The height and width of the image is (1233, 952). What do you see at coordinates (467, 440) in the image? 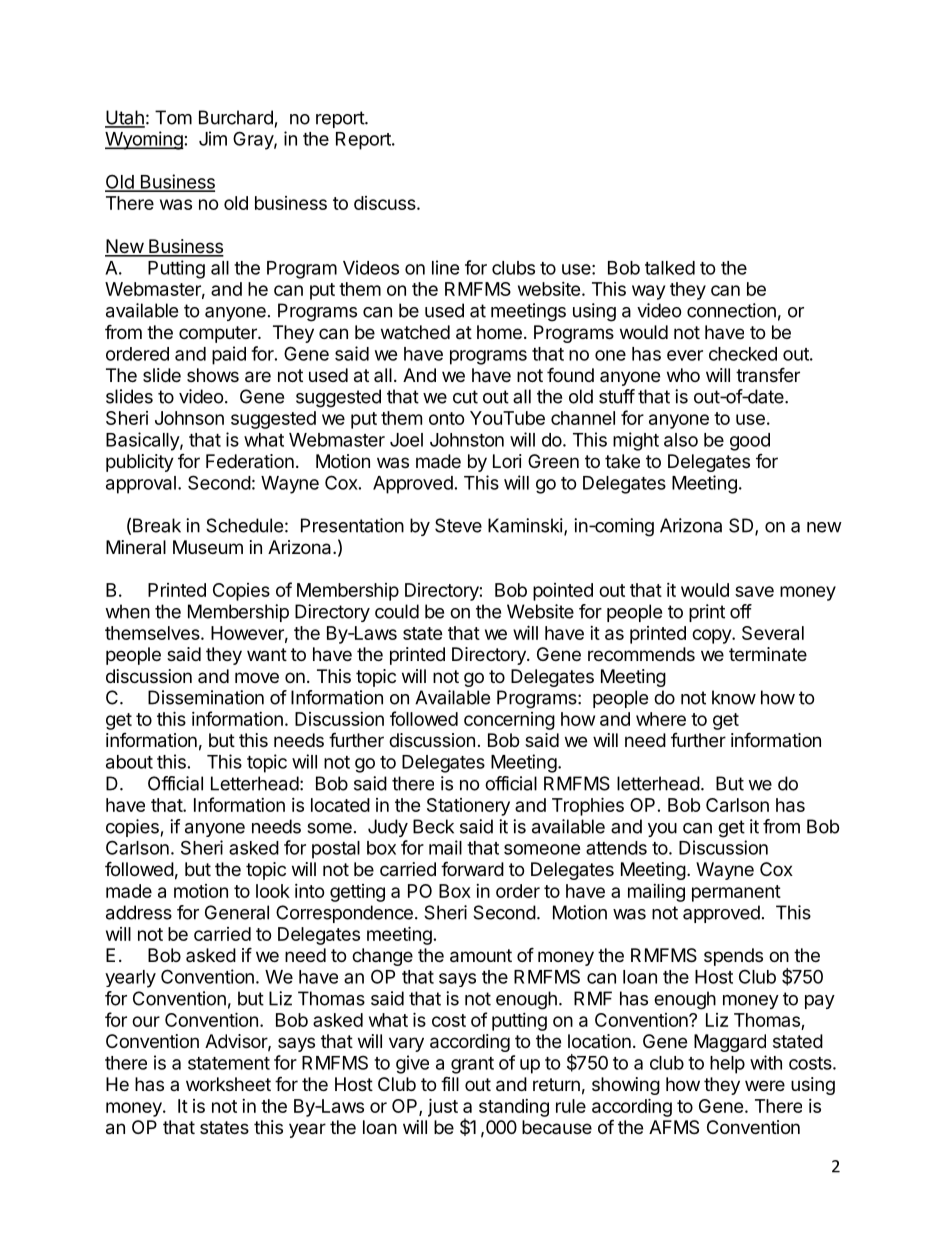
I see `Johnston` at bounding box center [467, 440].
